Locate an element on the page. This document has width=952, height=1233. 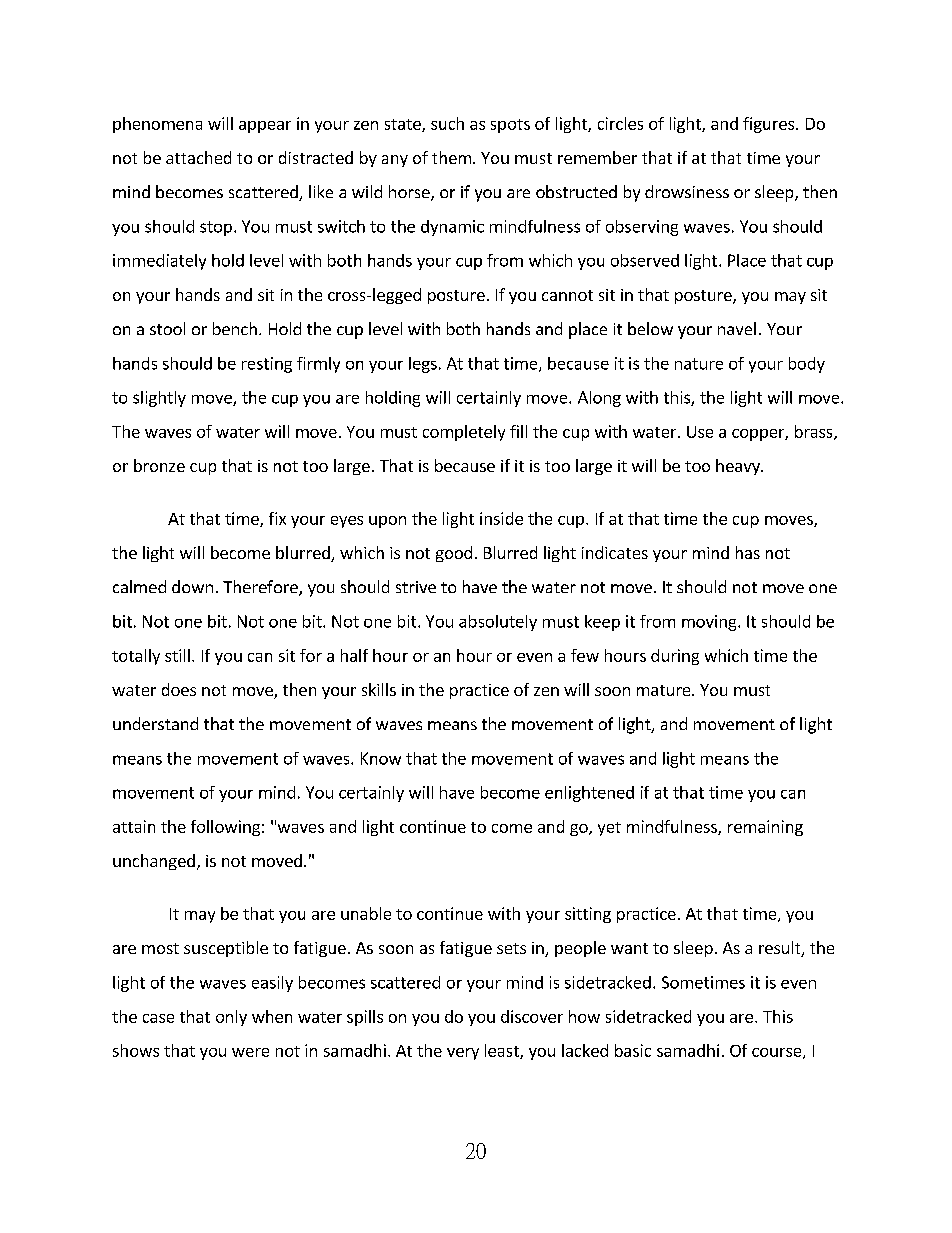
only is located at coordinates (231, 1018).
